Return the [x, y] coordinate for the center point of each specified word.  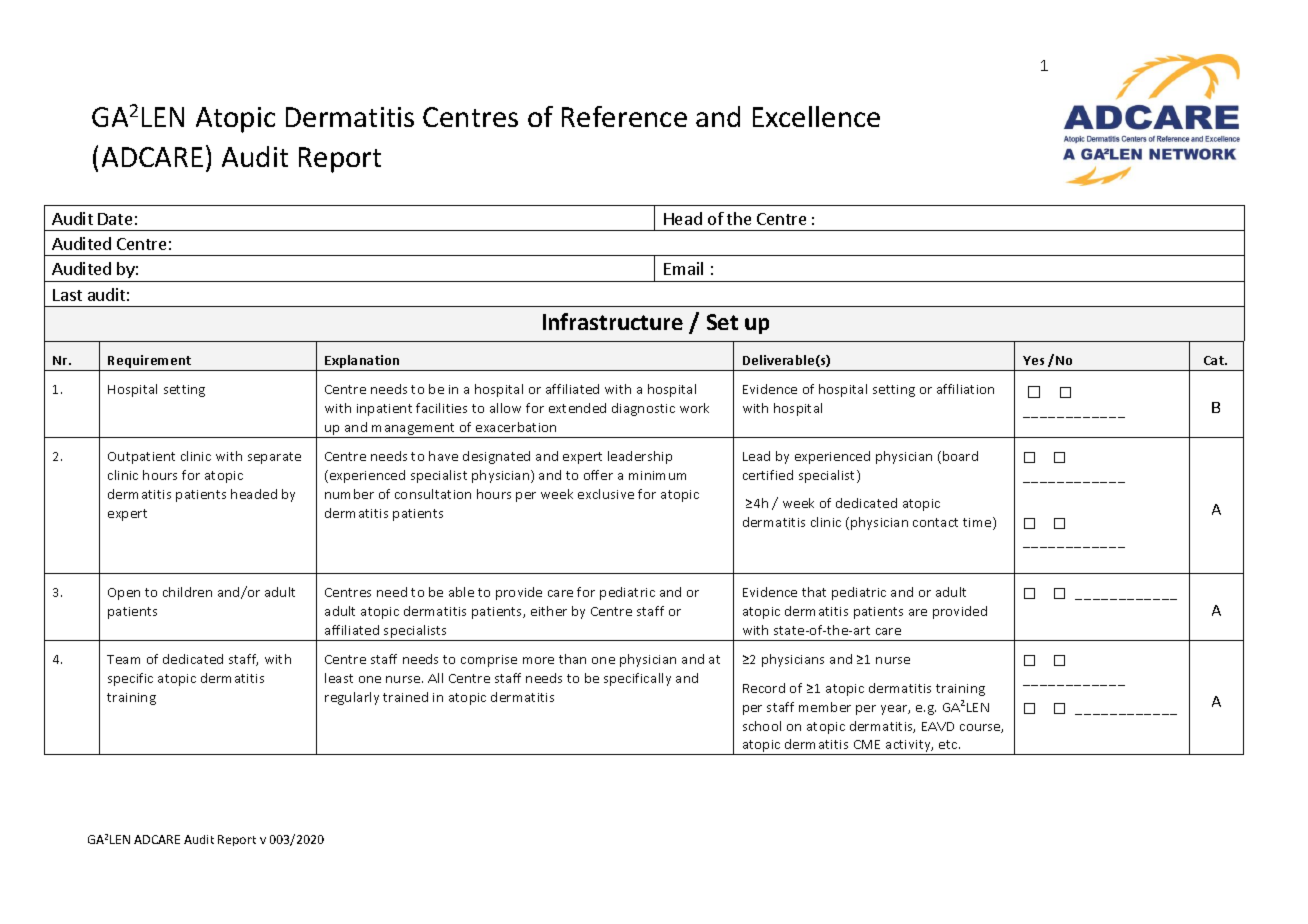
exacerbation [516, 427]
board [960, 456]
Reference [624, 116]
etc [949, 744]
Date [115, 219]
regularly [352, 698]
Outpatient [141, 458]
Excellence [816, 116]
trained [405, 697]
